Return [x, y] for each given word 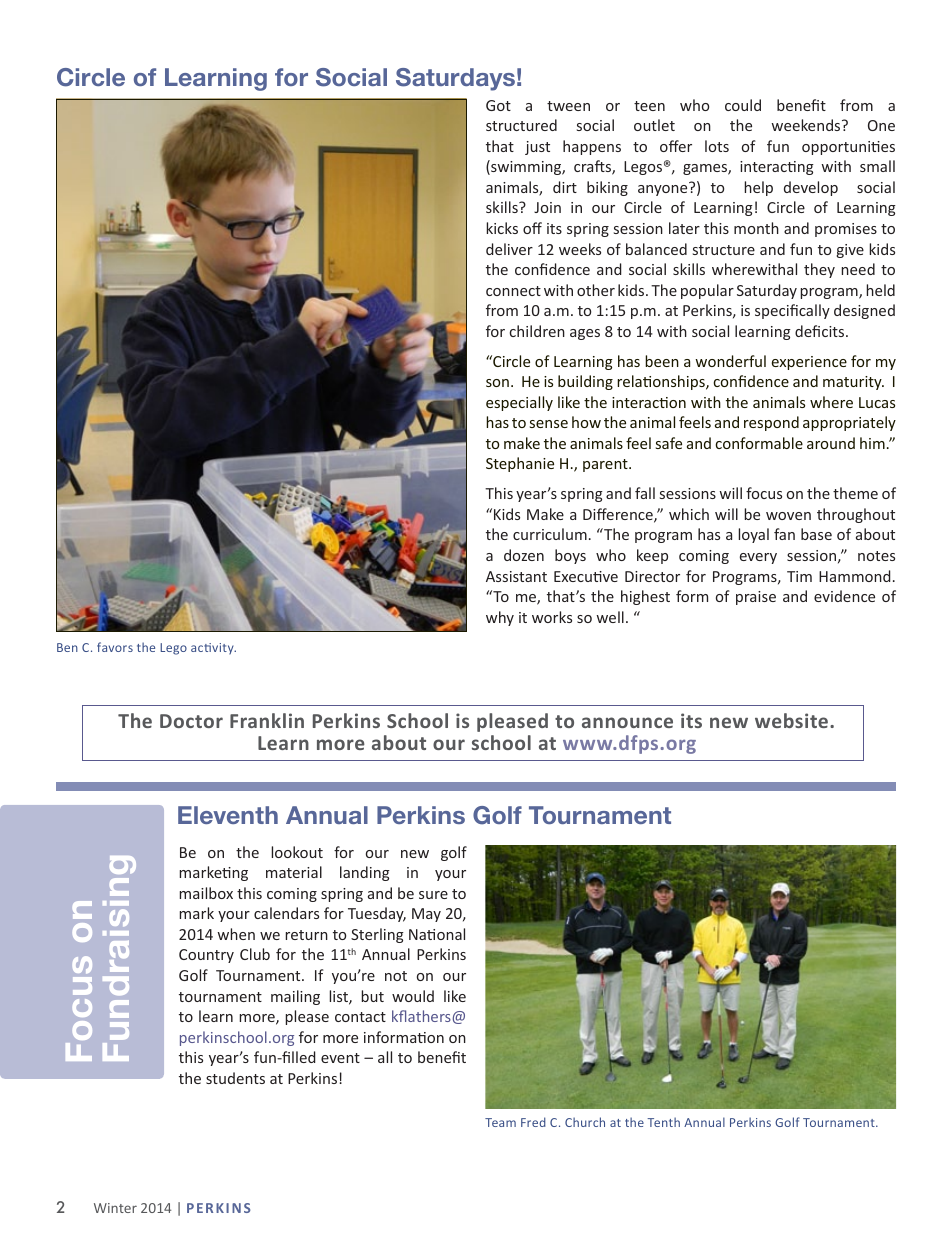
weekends [807, 125]
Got [498, 105]
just [537, 148]
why [500, 618]
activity [213, 649]
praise [756, 598]
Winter [115, 1208]
